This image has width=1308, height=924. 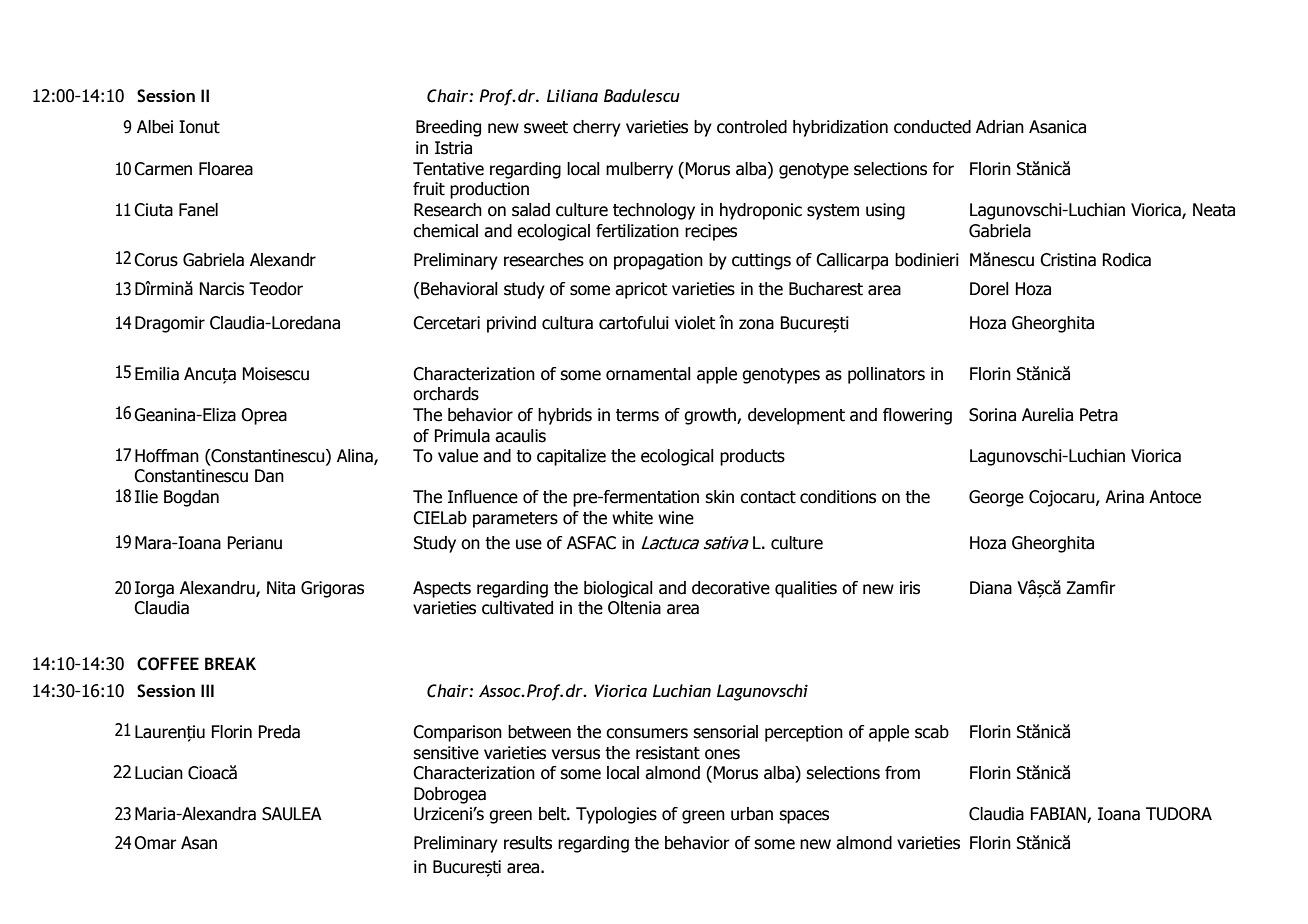 What do you see at coordinates (996, 498) in the image?
I see `George` at bounding box center [996, 498].
